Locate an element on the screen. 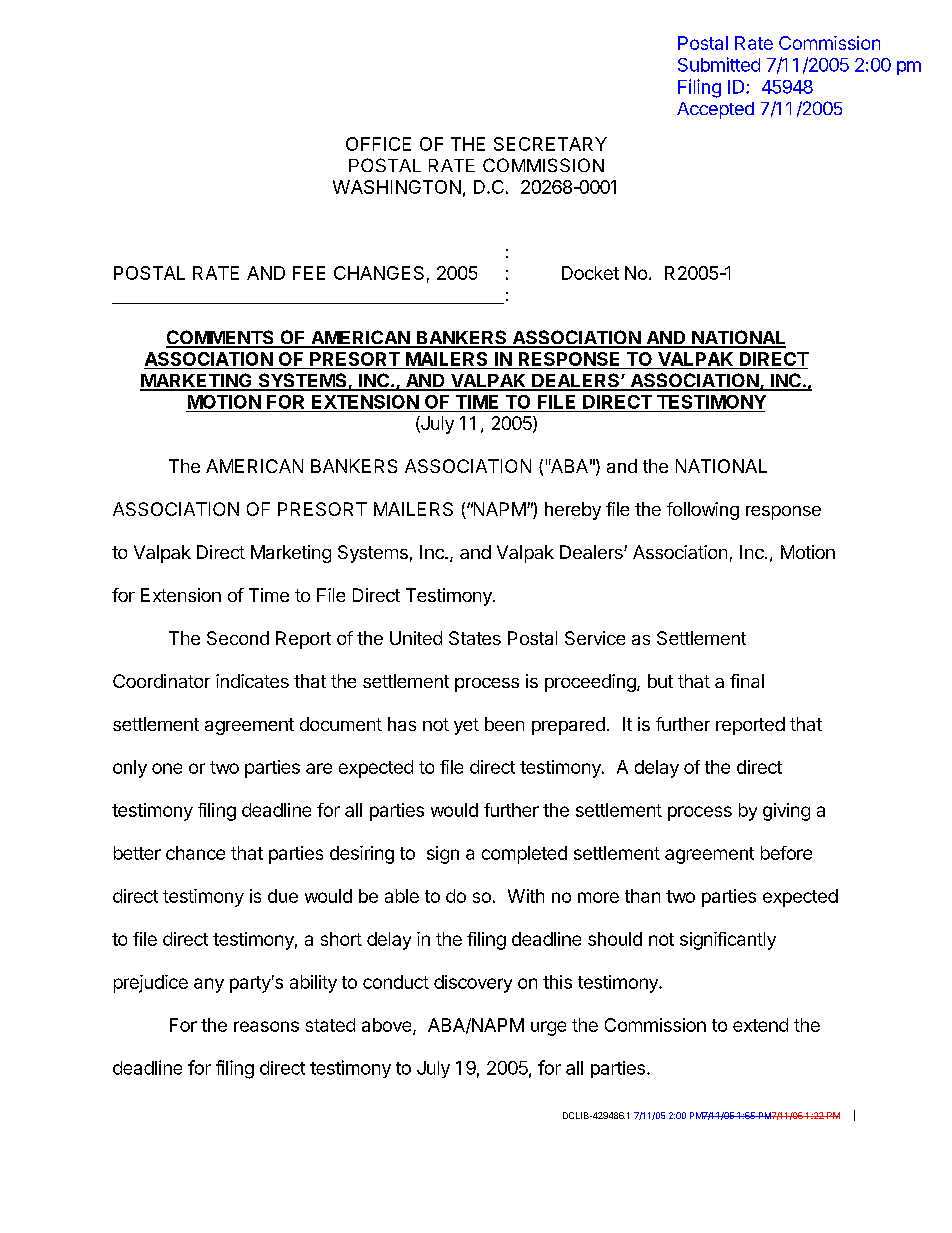  discovery is located at coordinates (473, 984).
